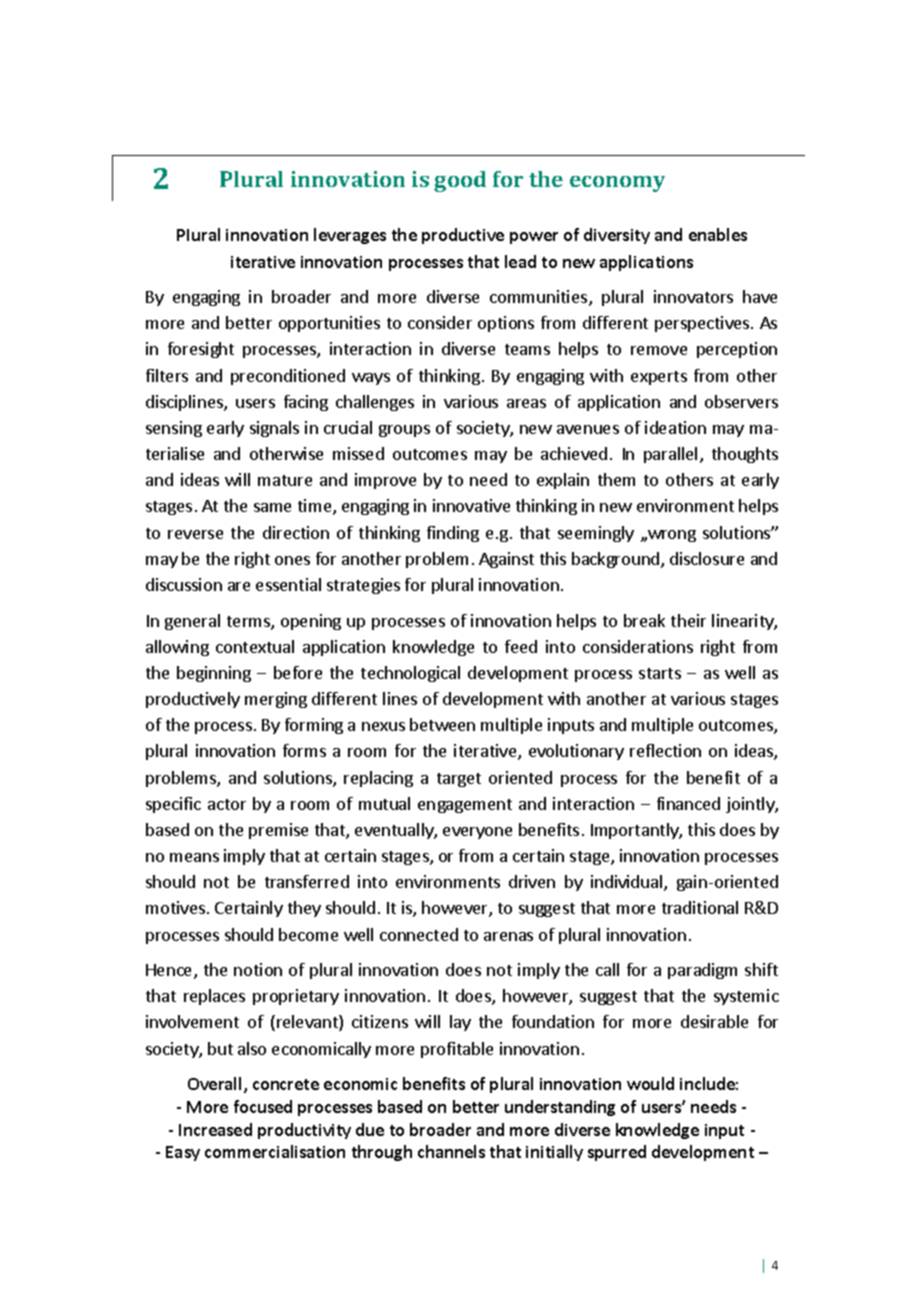  I want to click on starts, so click(660, 673).
